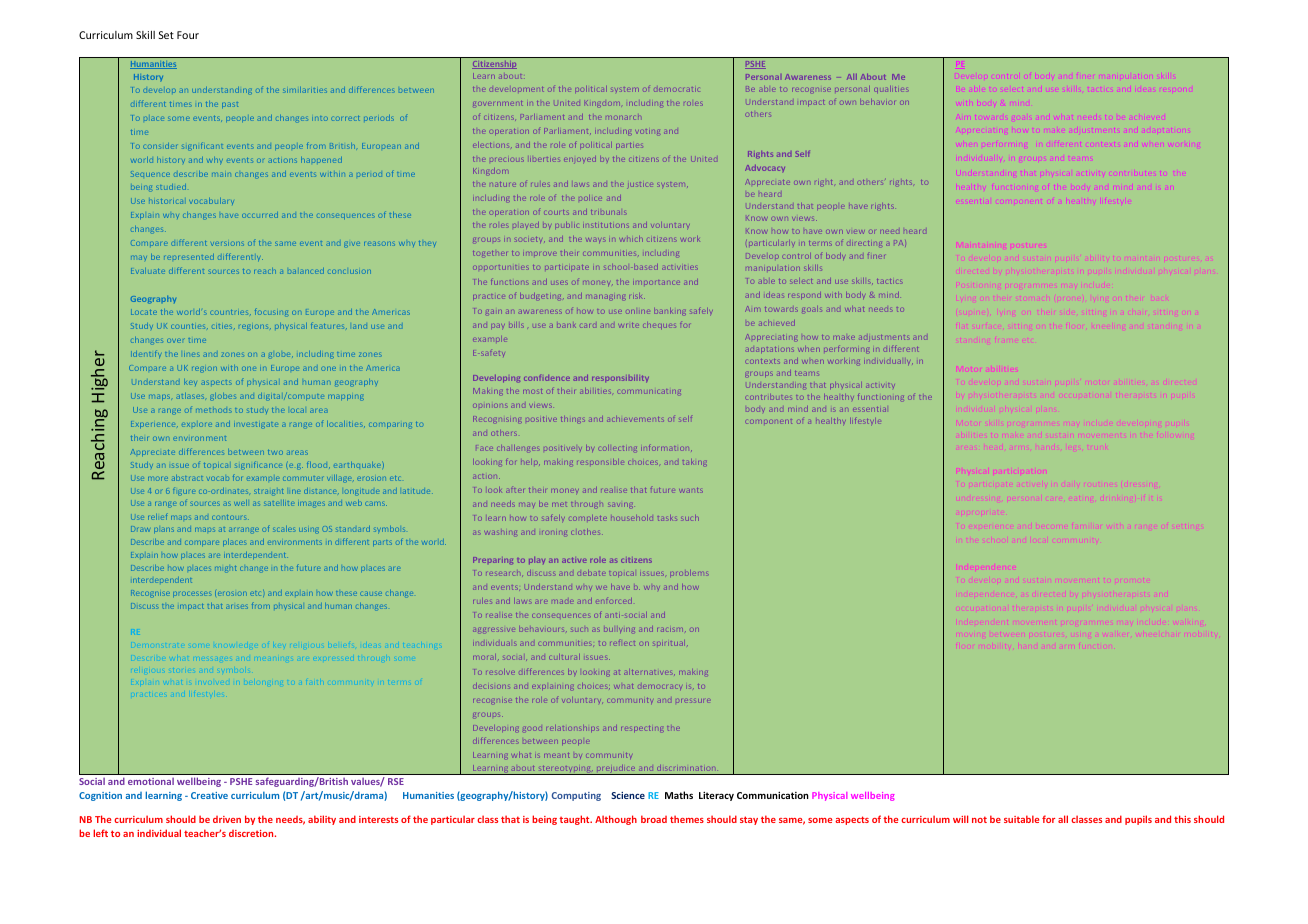 This screenshot has width=1308, height=924. Describe the element at coordinates (237, 607) in the screenshot. I see `arises` at that location.
